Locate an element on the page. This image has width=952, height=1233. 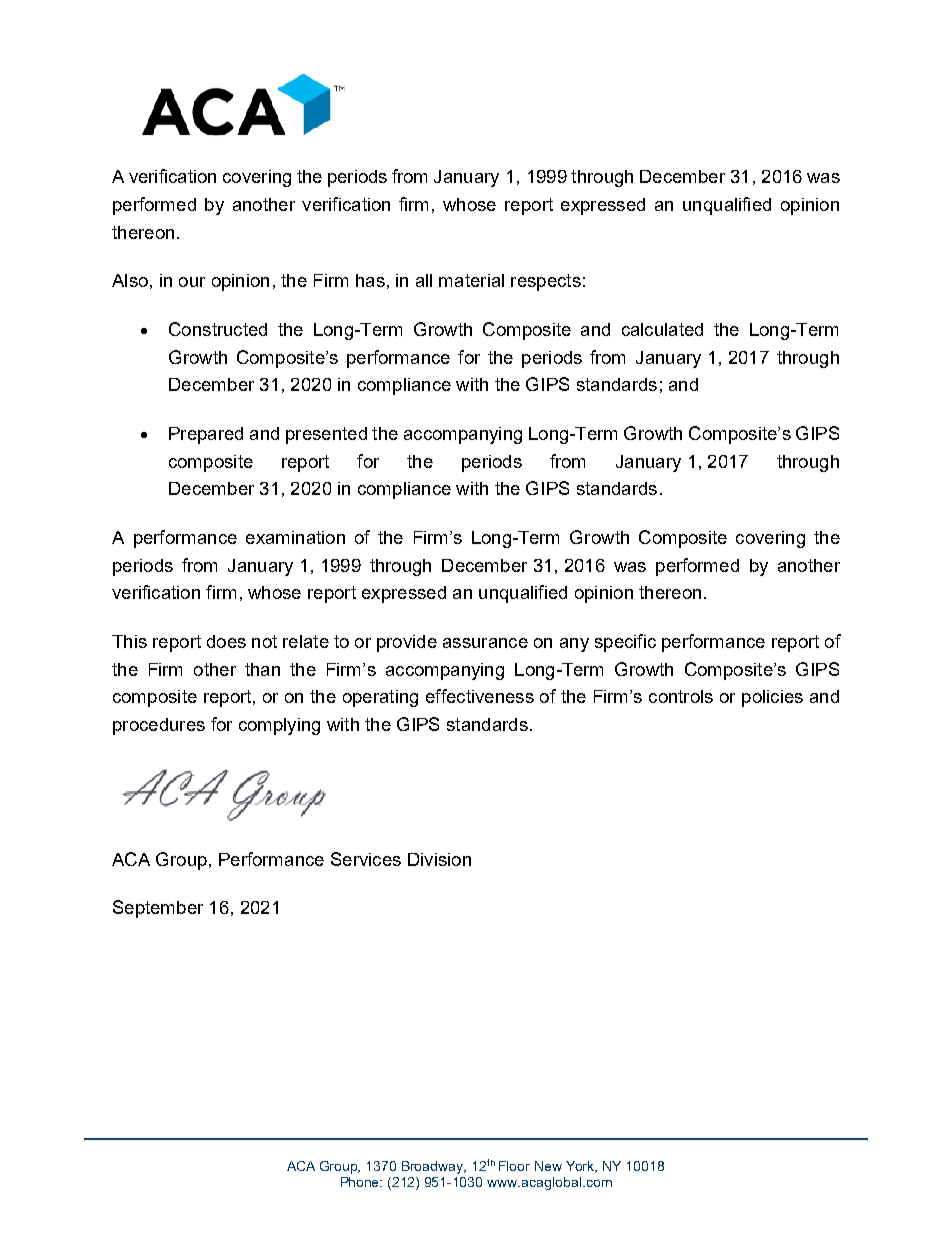
controls is located at coordinates (681, 696).
